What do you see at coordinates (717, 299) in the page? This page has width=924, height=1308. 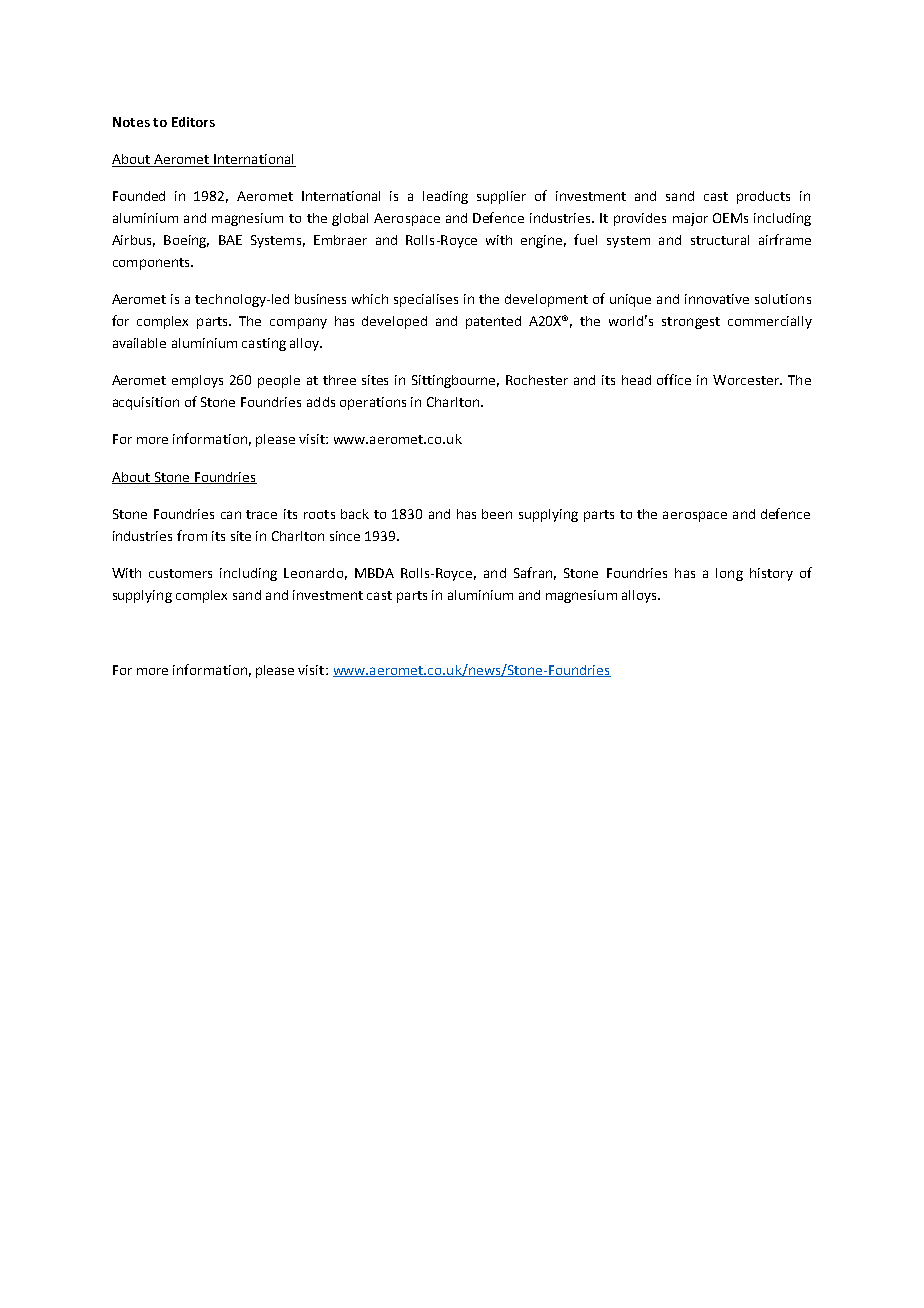 I see `innovative` at bounding box center [717, 299].
